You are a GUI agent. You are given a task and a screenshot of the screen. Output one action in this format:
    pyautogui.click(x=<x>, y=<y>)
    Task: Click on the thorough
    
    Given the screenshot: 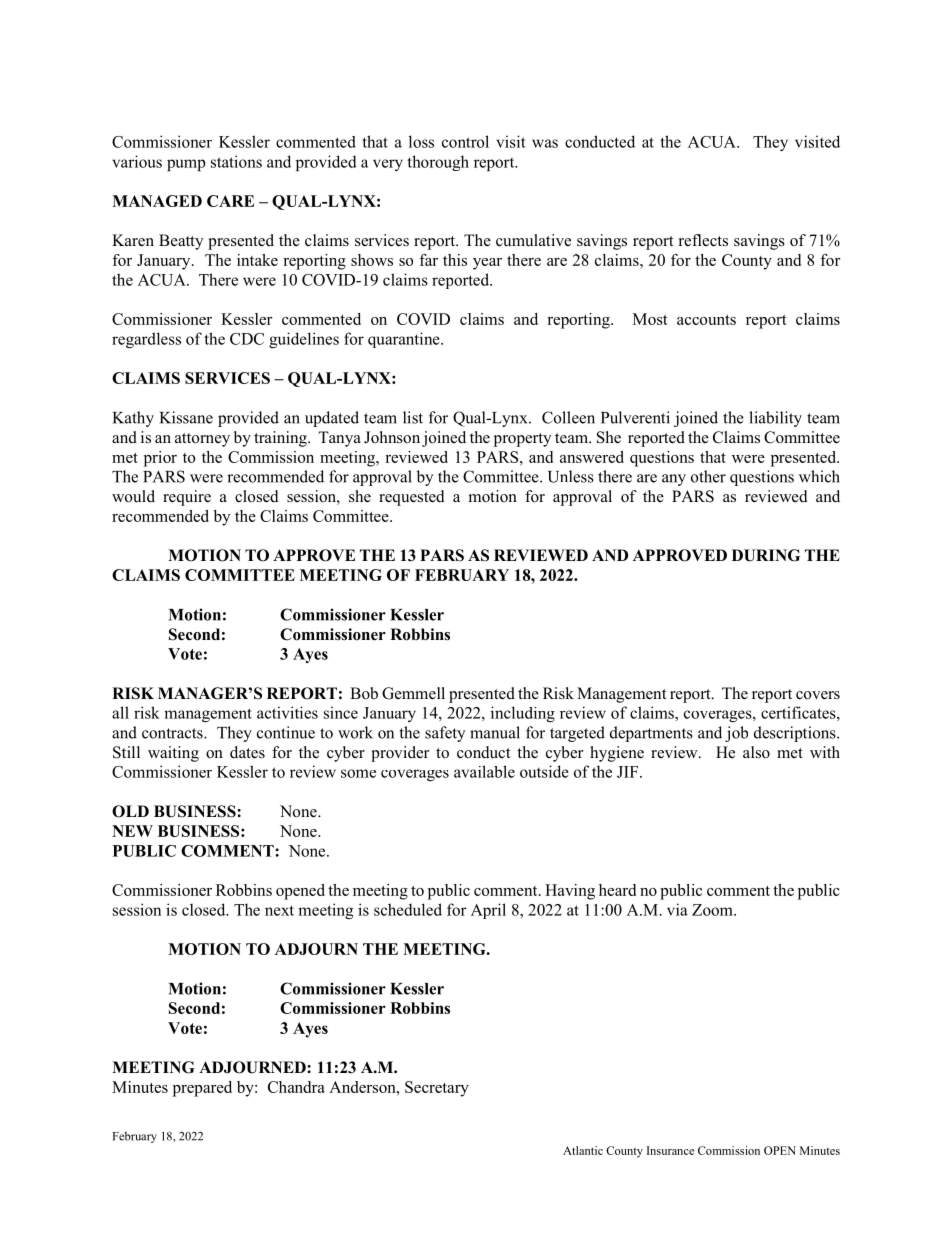 What is the action you would take?
    pyautogui.click(x=438, y=163)
